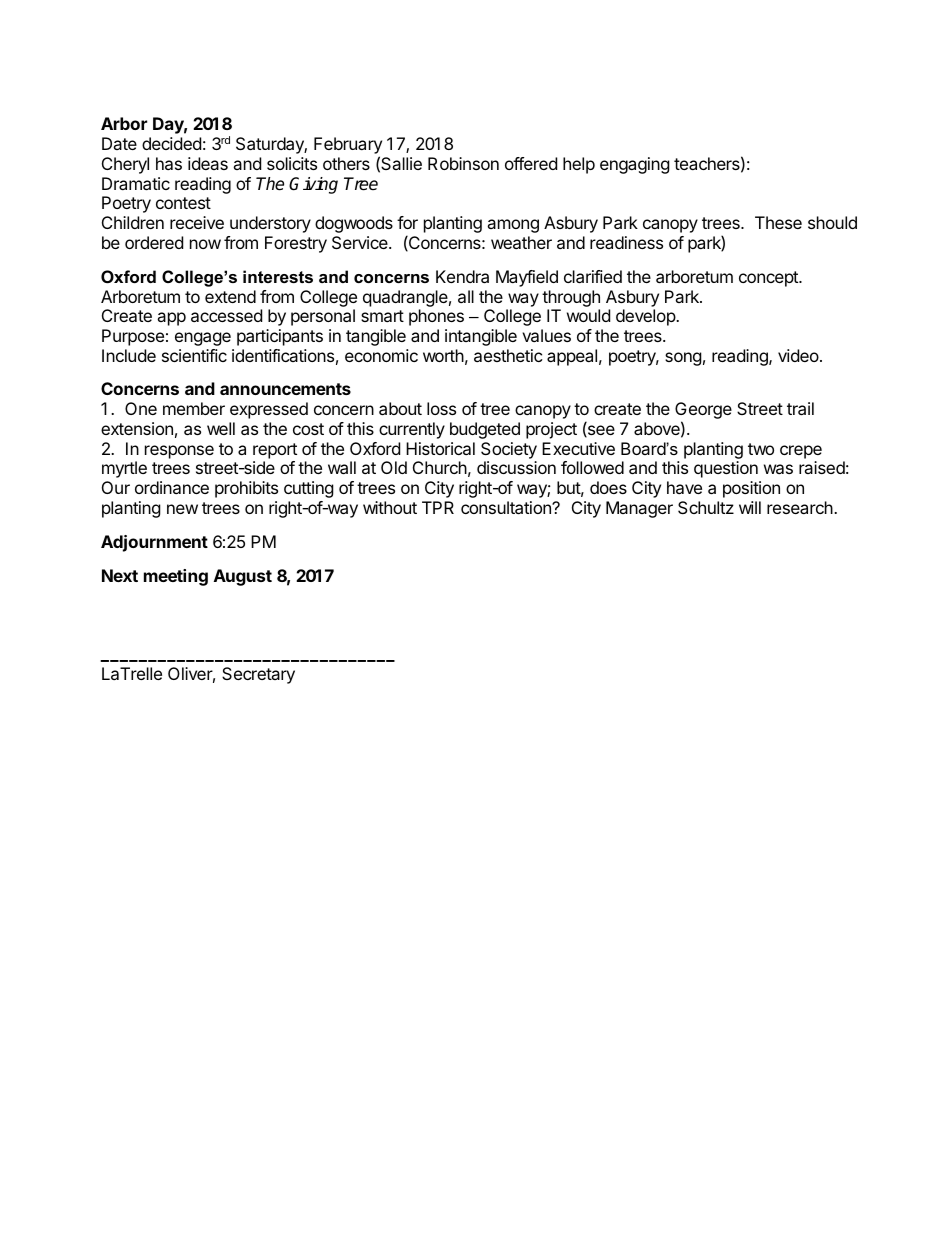 The width and height of the screenshot is (952, 1233). Describe the element at coordinates (441, 408) in the screenshot. I see `loss` at that location.
